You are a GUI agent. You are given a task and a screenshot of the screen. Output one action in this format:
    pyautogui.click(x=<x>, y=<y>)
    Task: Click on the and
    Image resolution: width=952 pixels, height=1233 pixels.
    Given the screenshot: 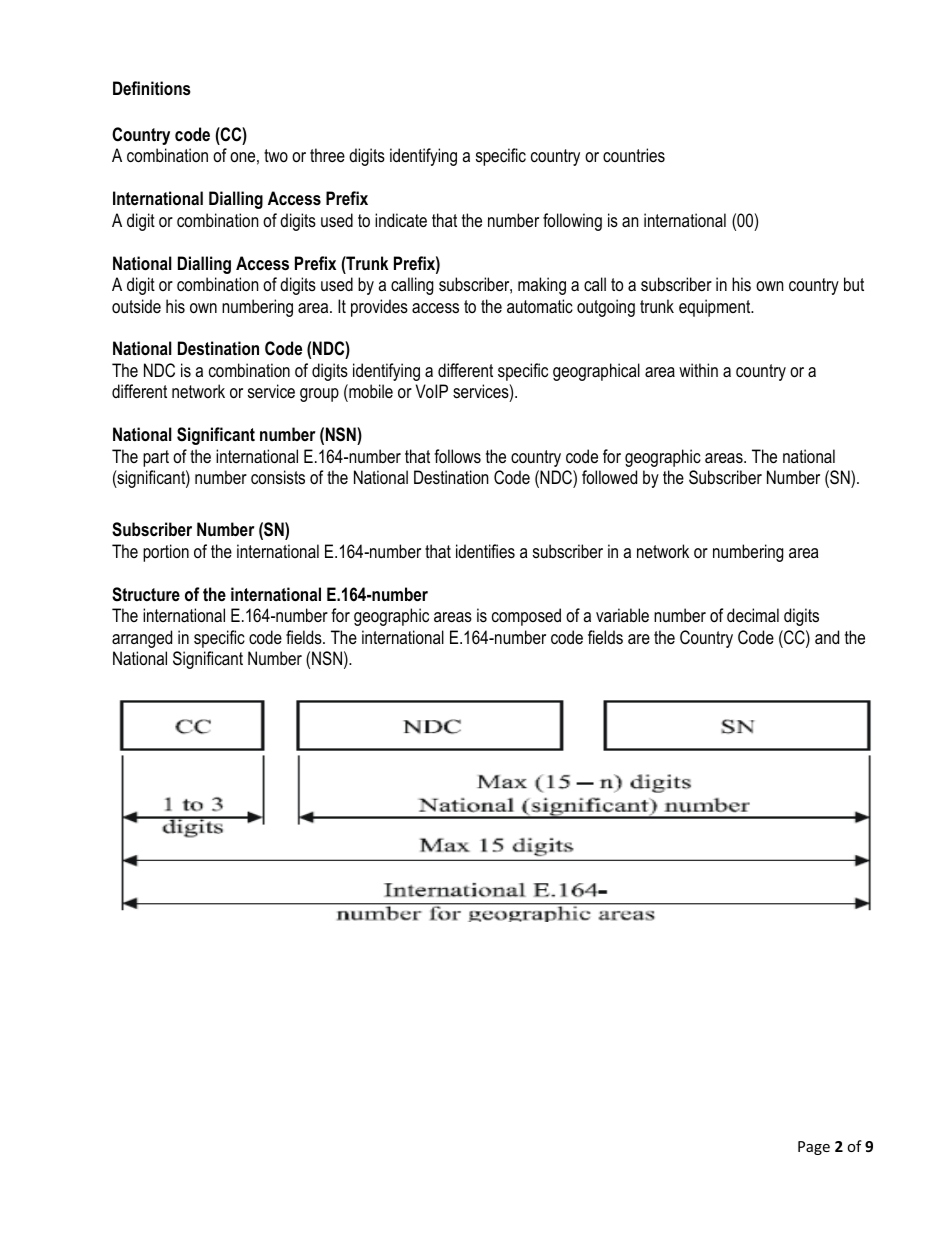 What is the action you would take?
    pyautogui.click(x=827, y=637)
